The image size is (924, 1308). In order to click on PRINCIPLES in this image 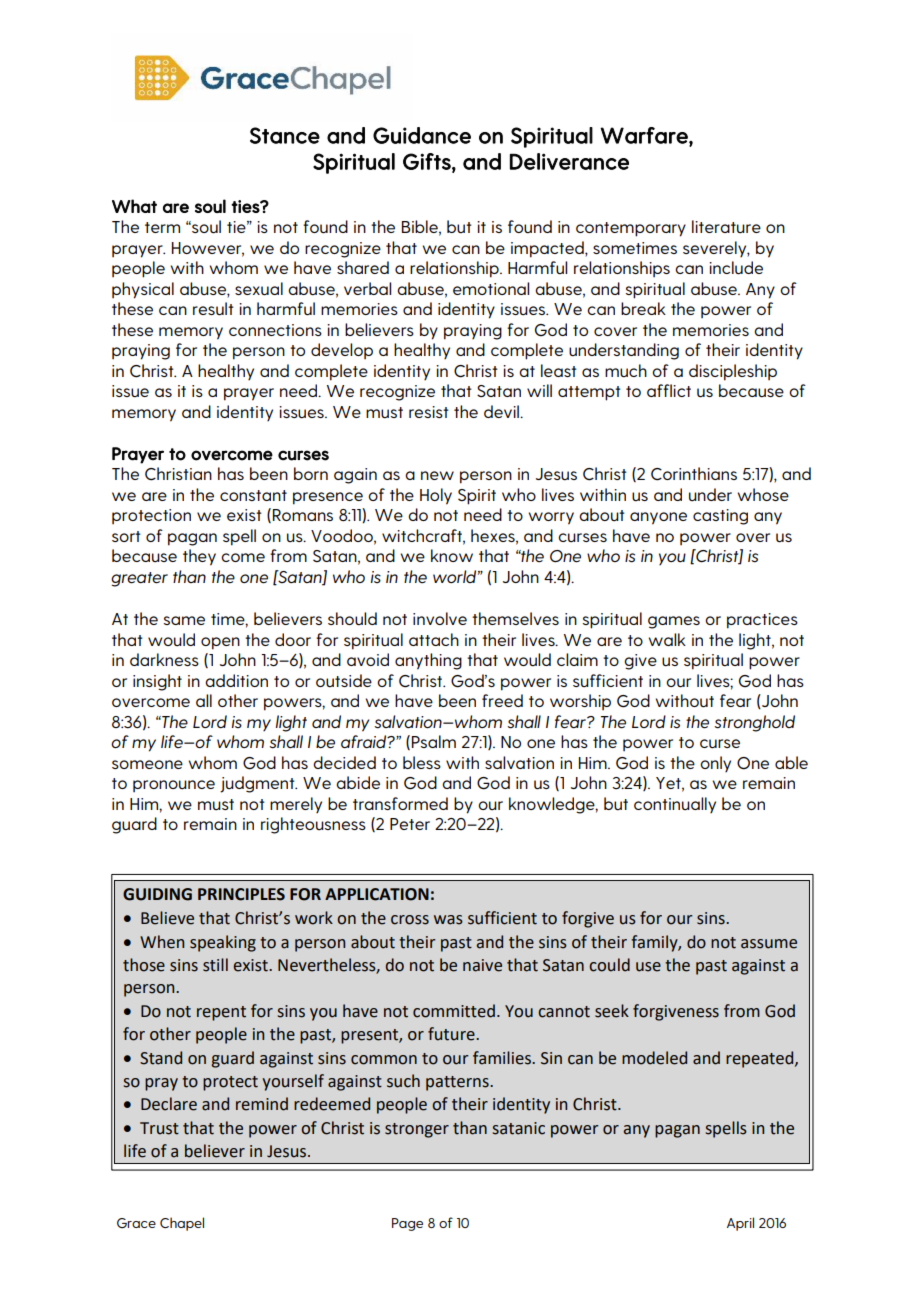, I will do `click(241, 894)`.
